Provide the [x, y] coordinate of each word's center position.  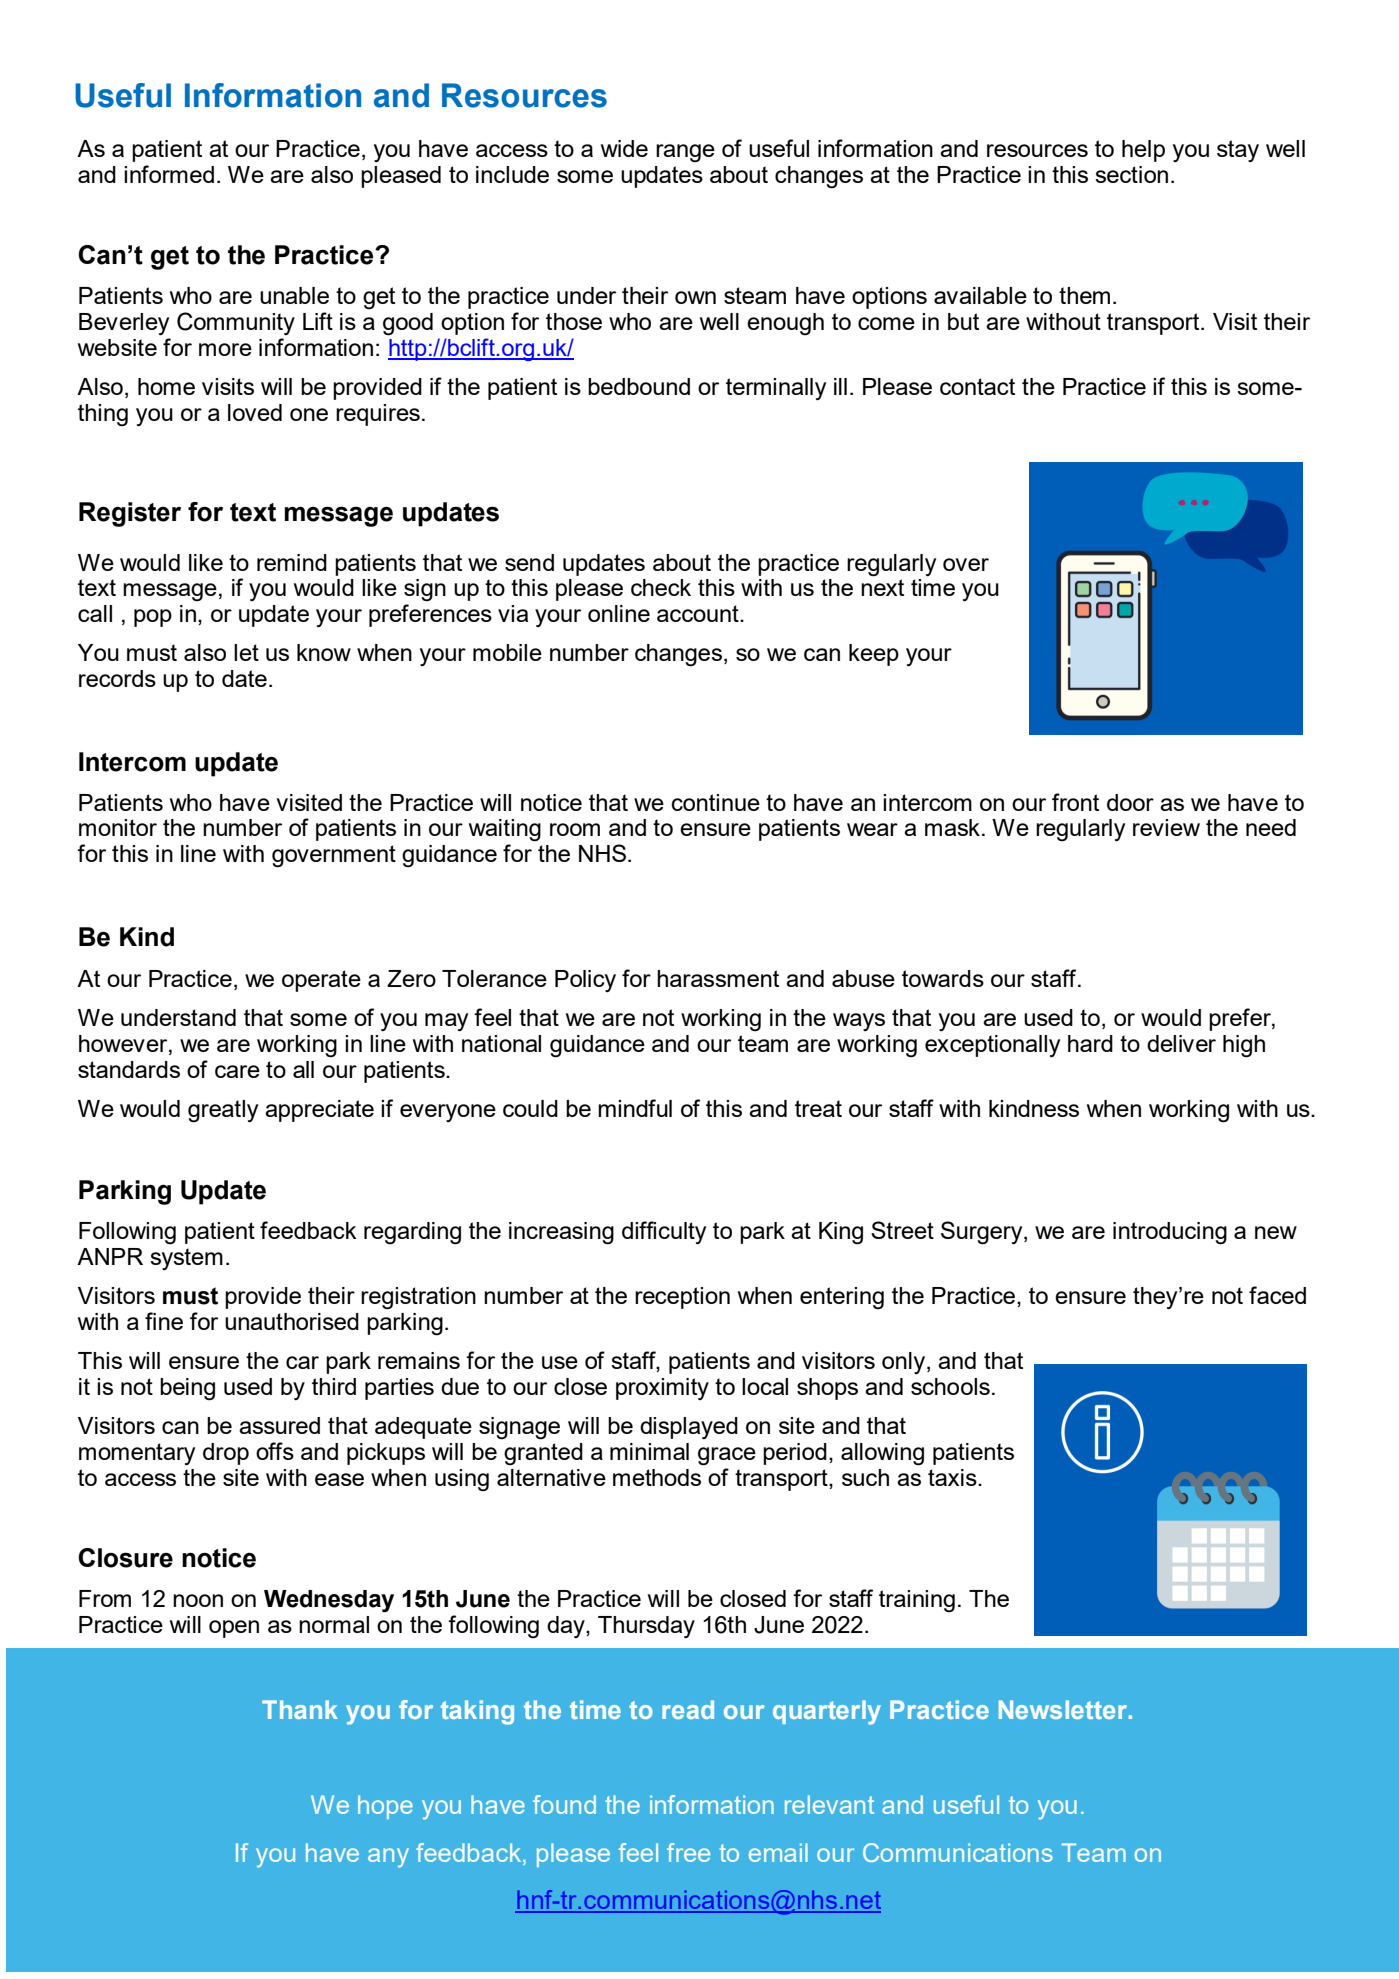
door [1130, 802]
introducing [1170, 1233]
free [688, 1852]
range [685, 153]
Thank [300, 1709]
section [1131, 174]
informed [169, 174]
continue [716, 802]
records [117, 678]
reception [682, 1298]
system [186, 1259]
